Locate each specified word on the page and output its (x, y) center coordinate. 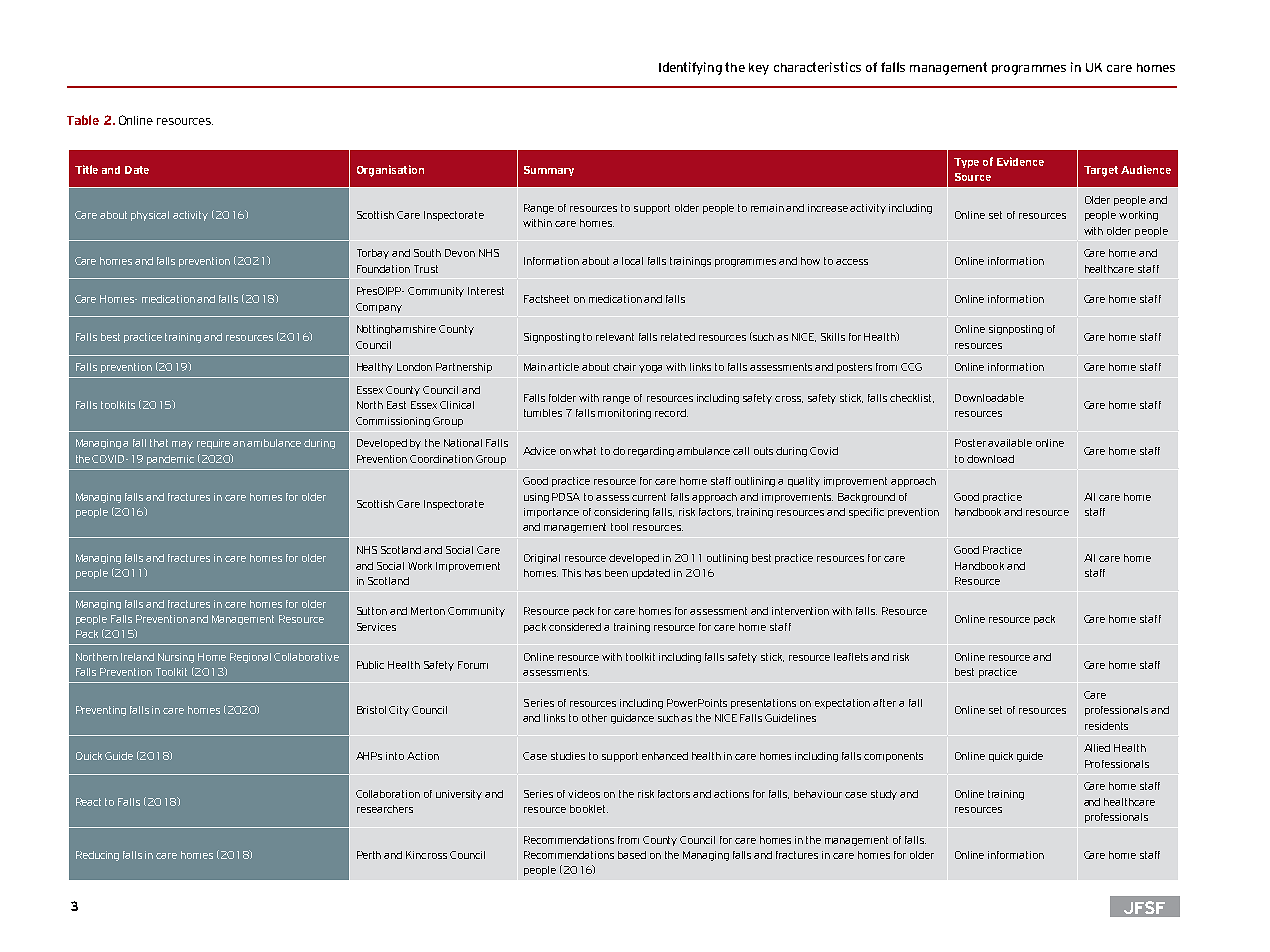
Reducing (97, 856)
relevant (615, 337)
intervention (800, 611)
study (884, 795)
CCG (911, 367)
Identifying (690, 68)
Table (83, 120)
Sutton (372, 611)
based (632, 855)
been (616, 573)
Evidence (1020, 161)
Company (379, 308)
